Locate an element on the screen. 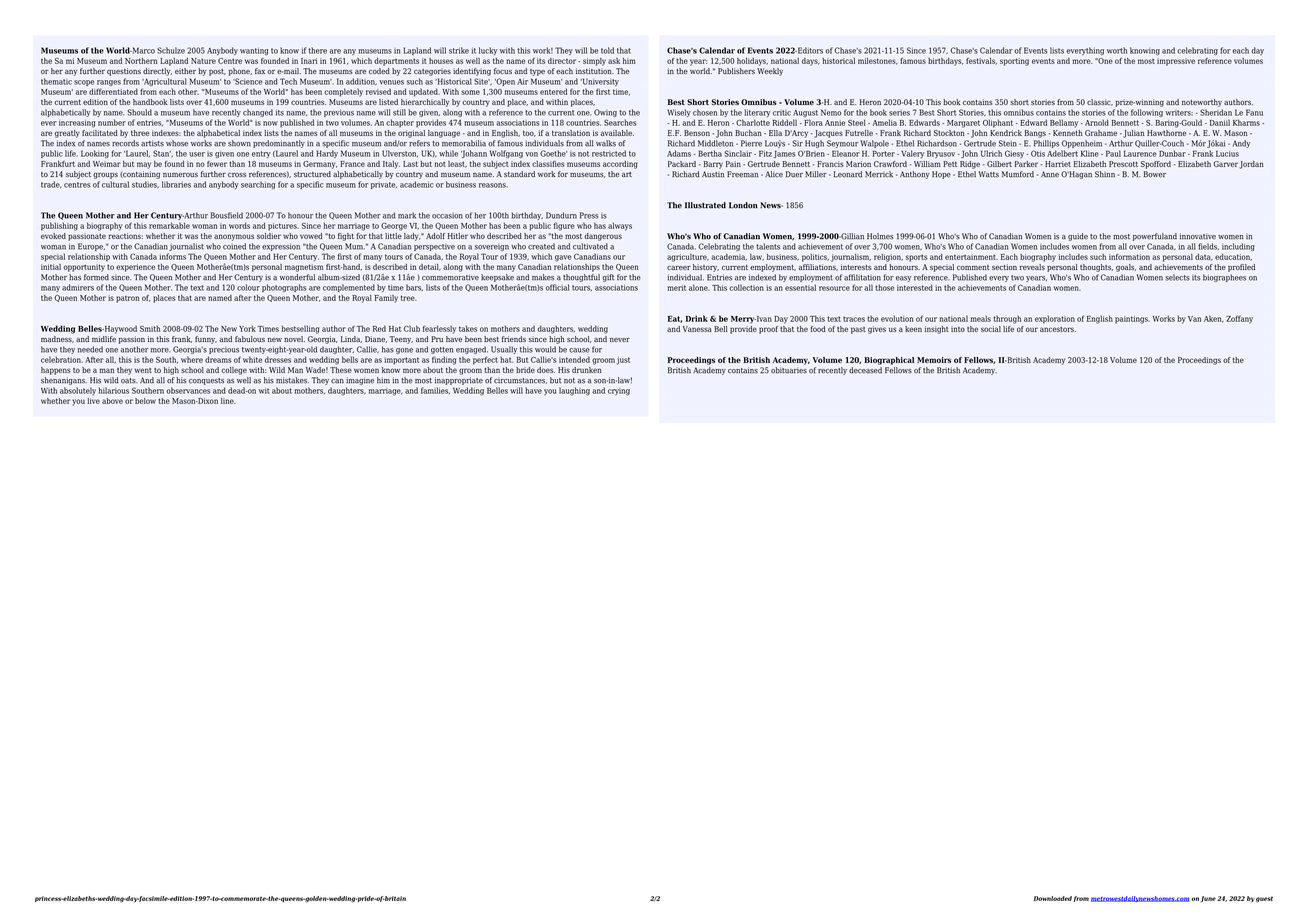 The height and width of the screenshot is (924, 1308). deceased is located at coordinates (865, 370).
